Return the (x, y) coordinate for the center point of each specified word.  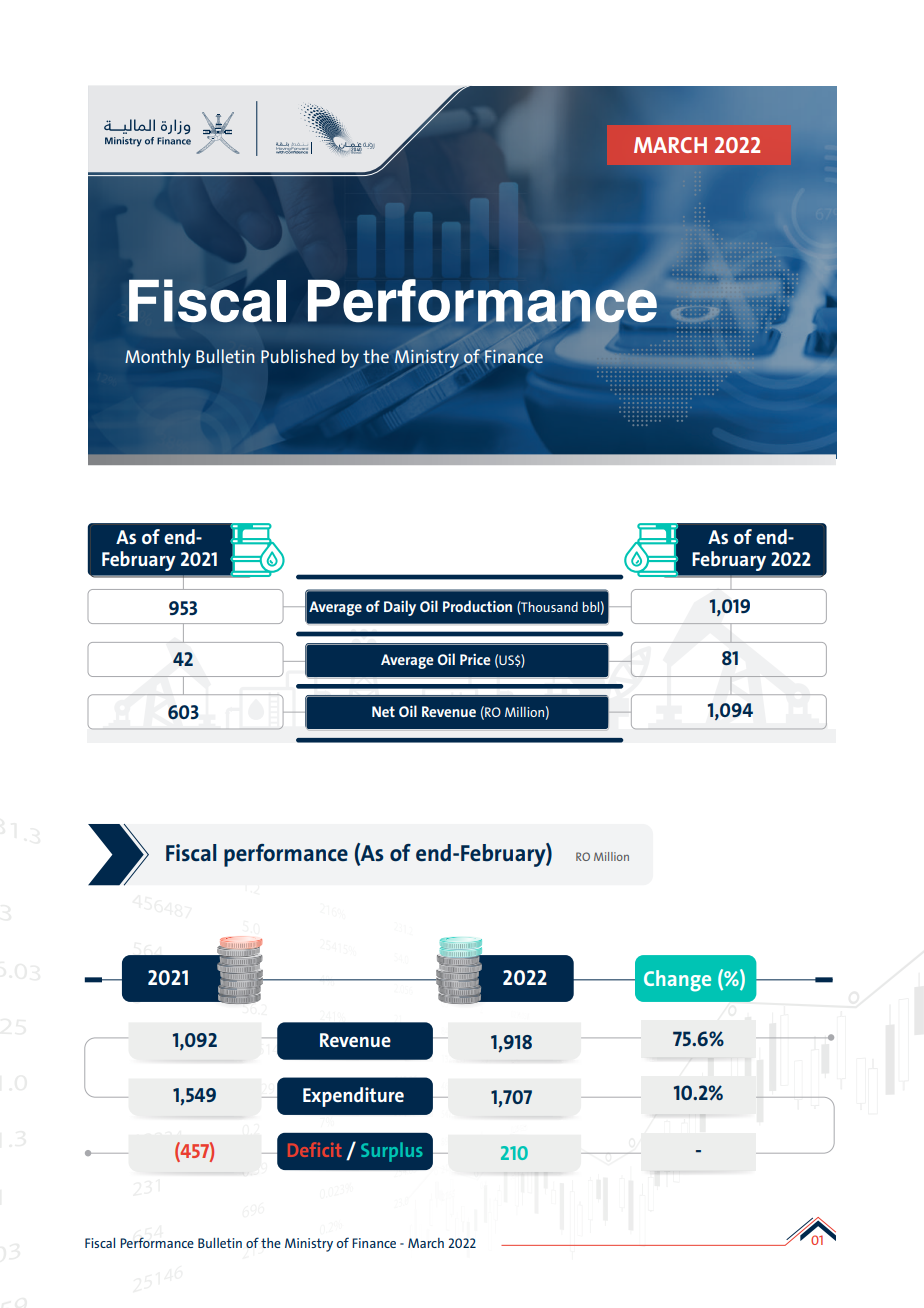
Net (383, 711)
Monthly (158, 358)
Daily (400, 608)
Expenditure (353, 1097)
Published (298, 356)
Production (477, 606)
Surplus (391, 1152)
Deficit (315, 1149)
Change (677, 981)
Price (475, 659)
